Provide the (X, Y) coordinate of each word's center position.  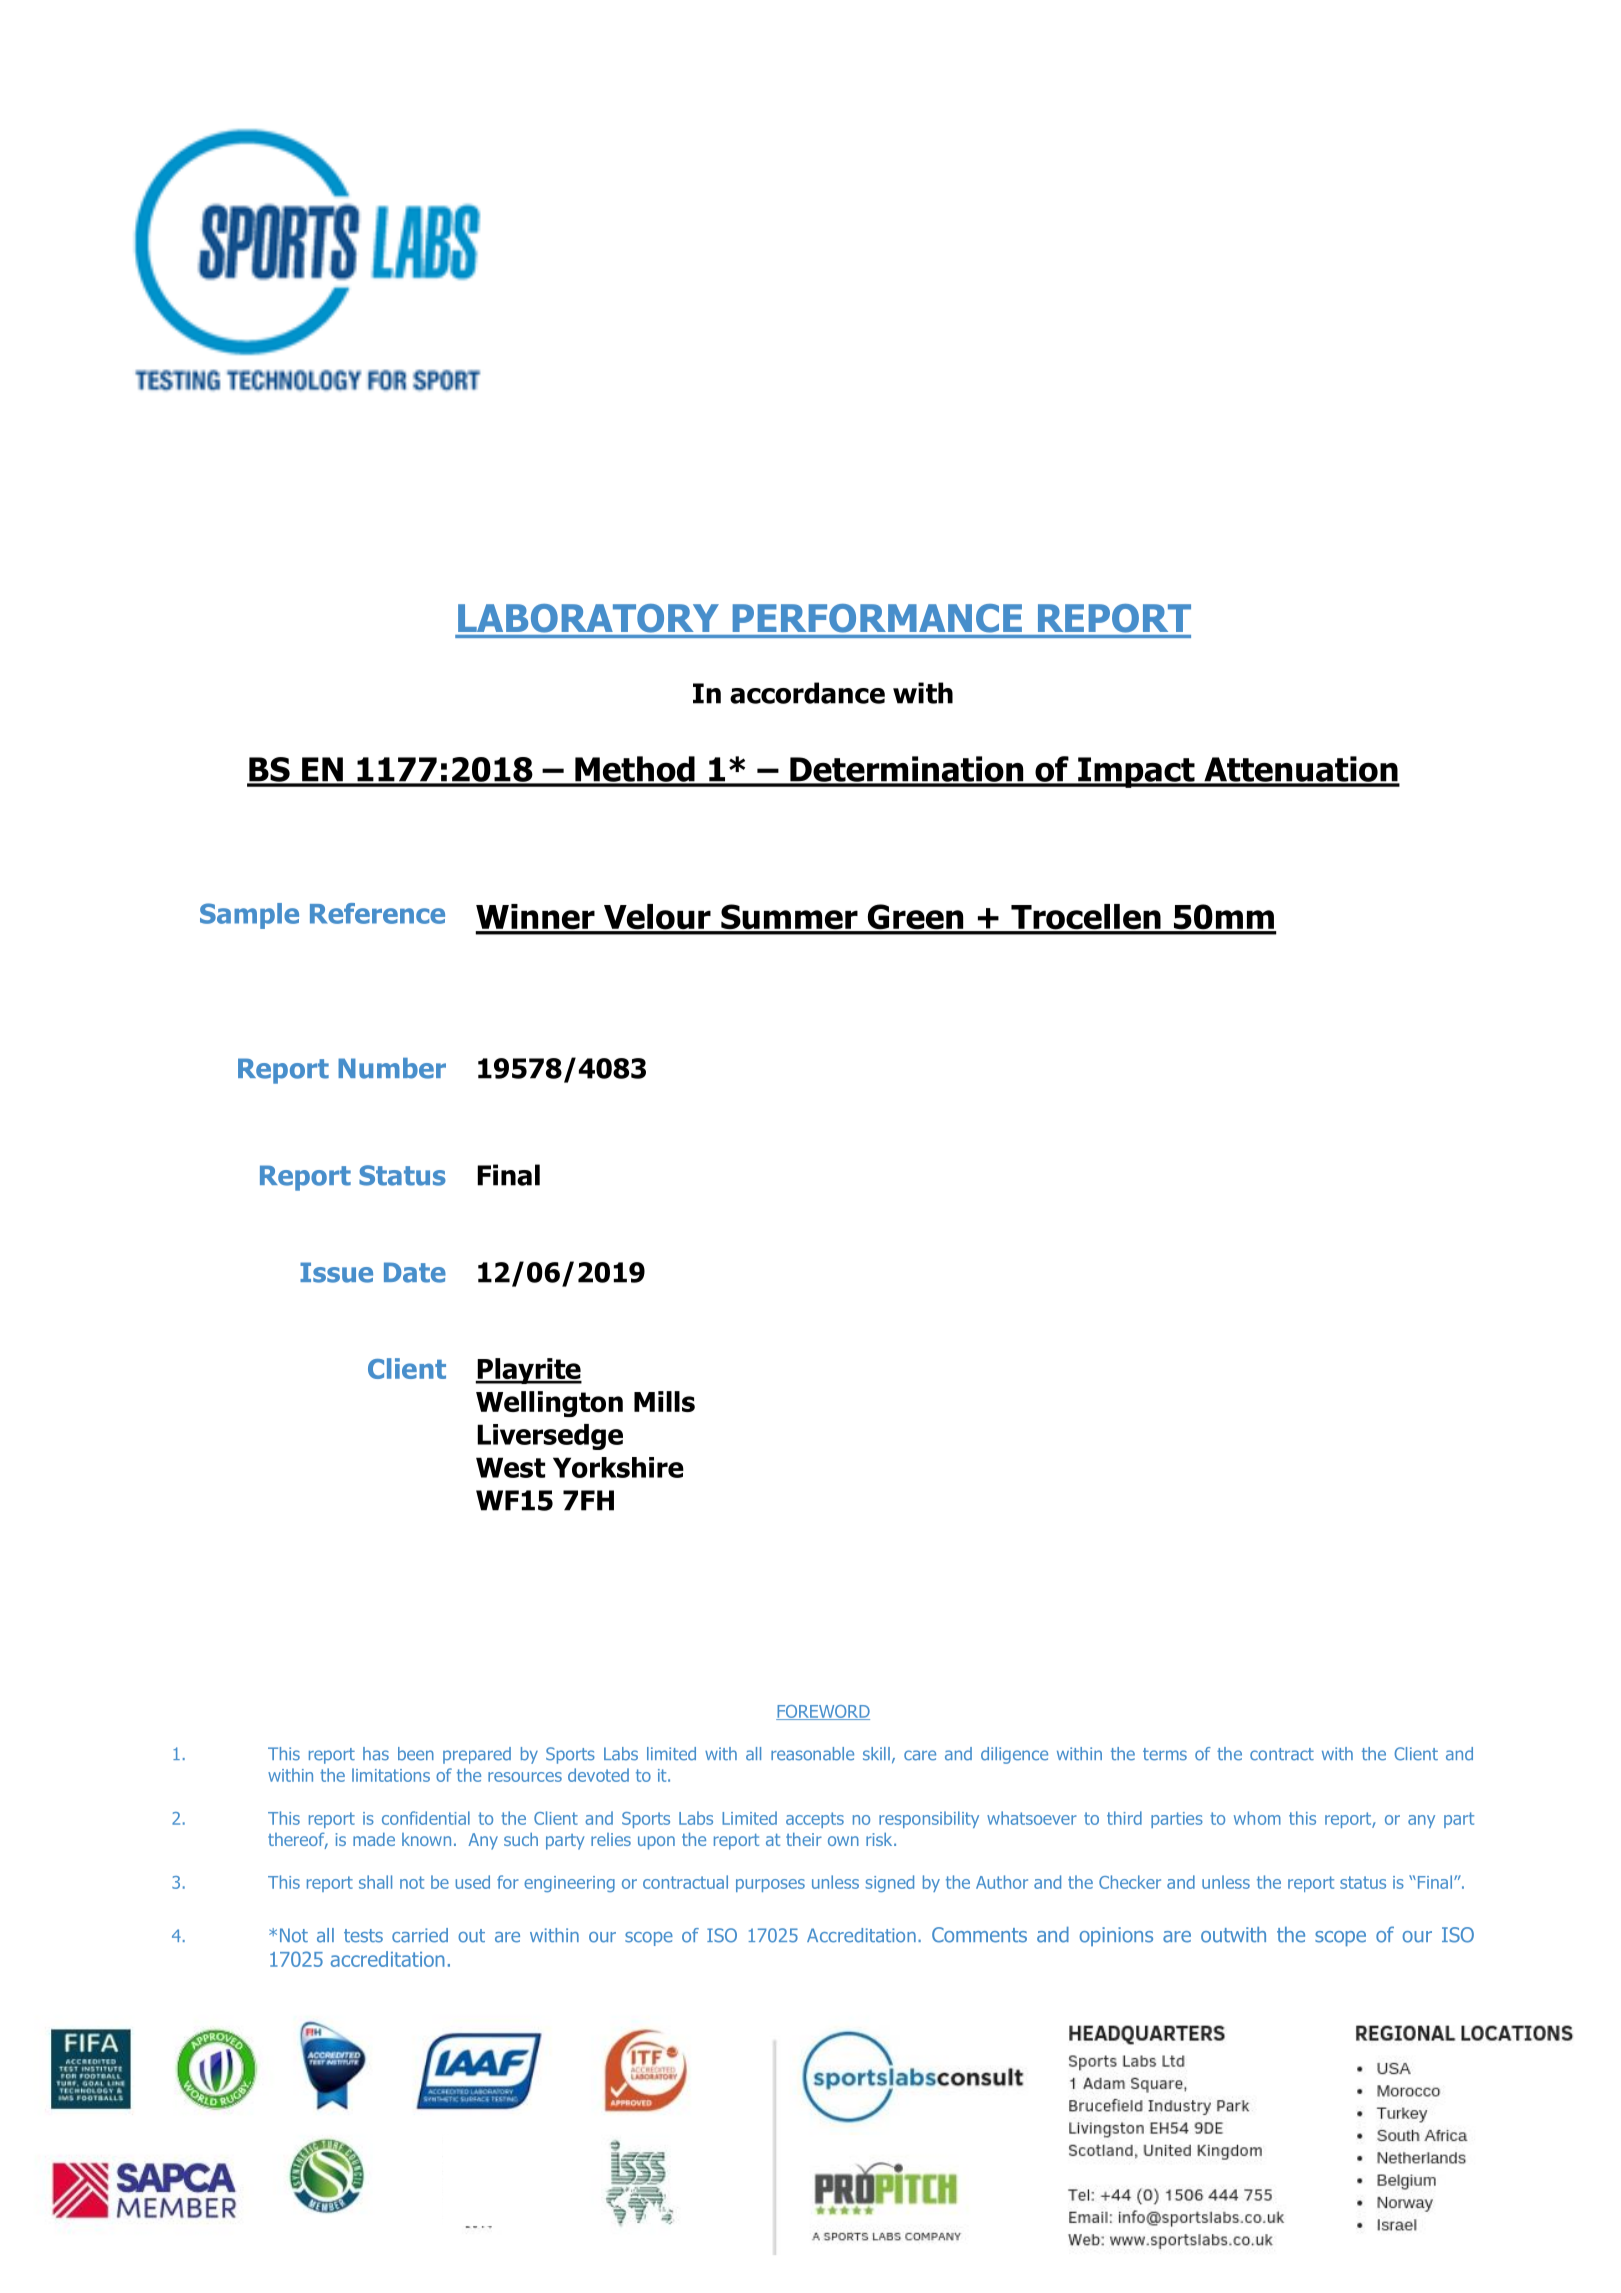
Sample (249, 916)
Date (415, 1272)
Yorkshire (618, 1467)
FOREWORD (823, 1712)
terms (1165, 1754)
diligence (1014, 1755)
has (376, 1754)
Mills (664, 1401)
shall (375, 1882)
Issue (336, 1272)
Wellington (549, 1404)
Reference (377, 913)
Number (392, 1068)
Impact (1136, 772)
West (510, 1467)
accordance (807, 693)
